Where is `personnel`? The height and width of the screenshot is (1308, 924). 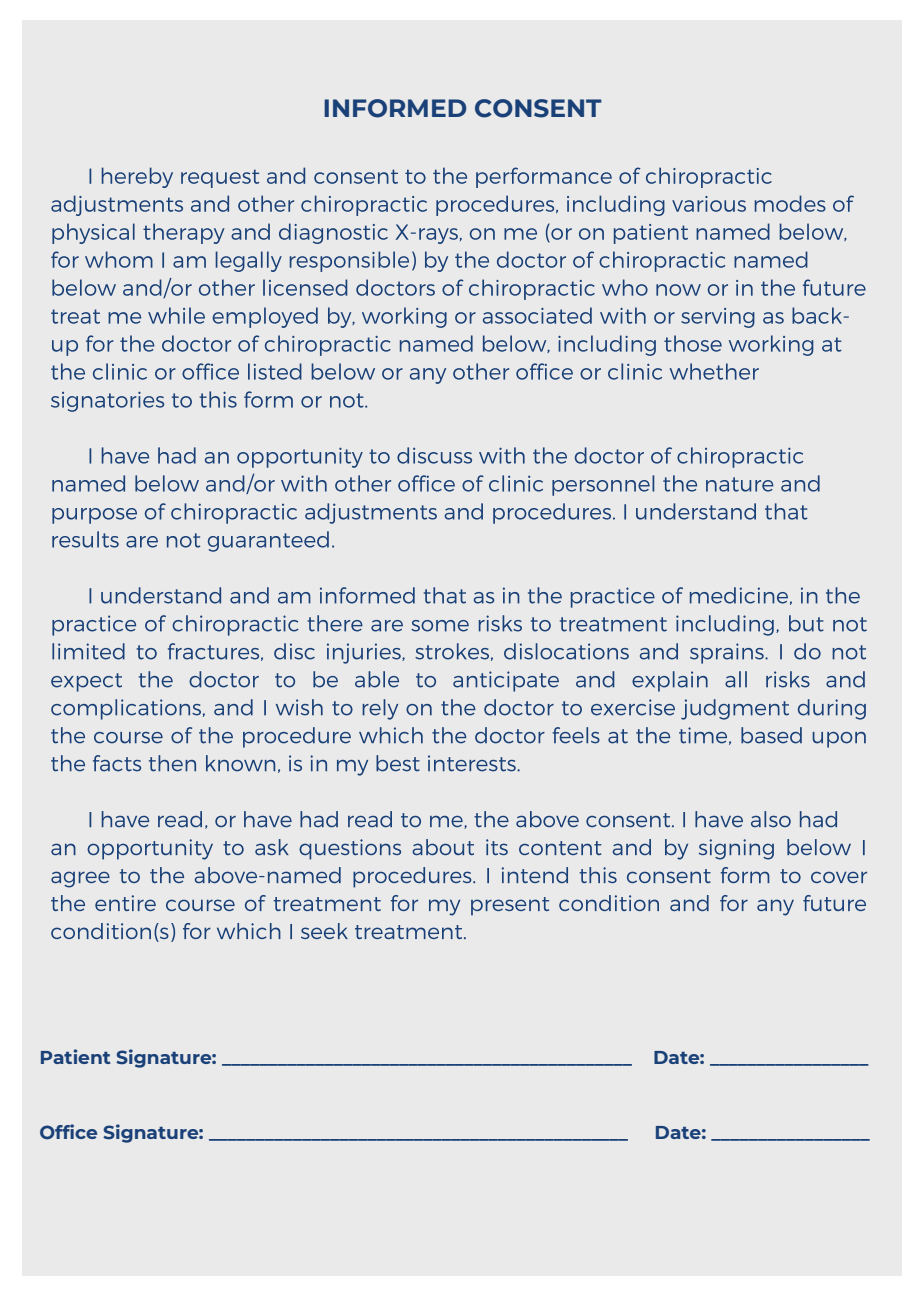
personnel is located at coordinates (603, 485).
